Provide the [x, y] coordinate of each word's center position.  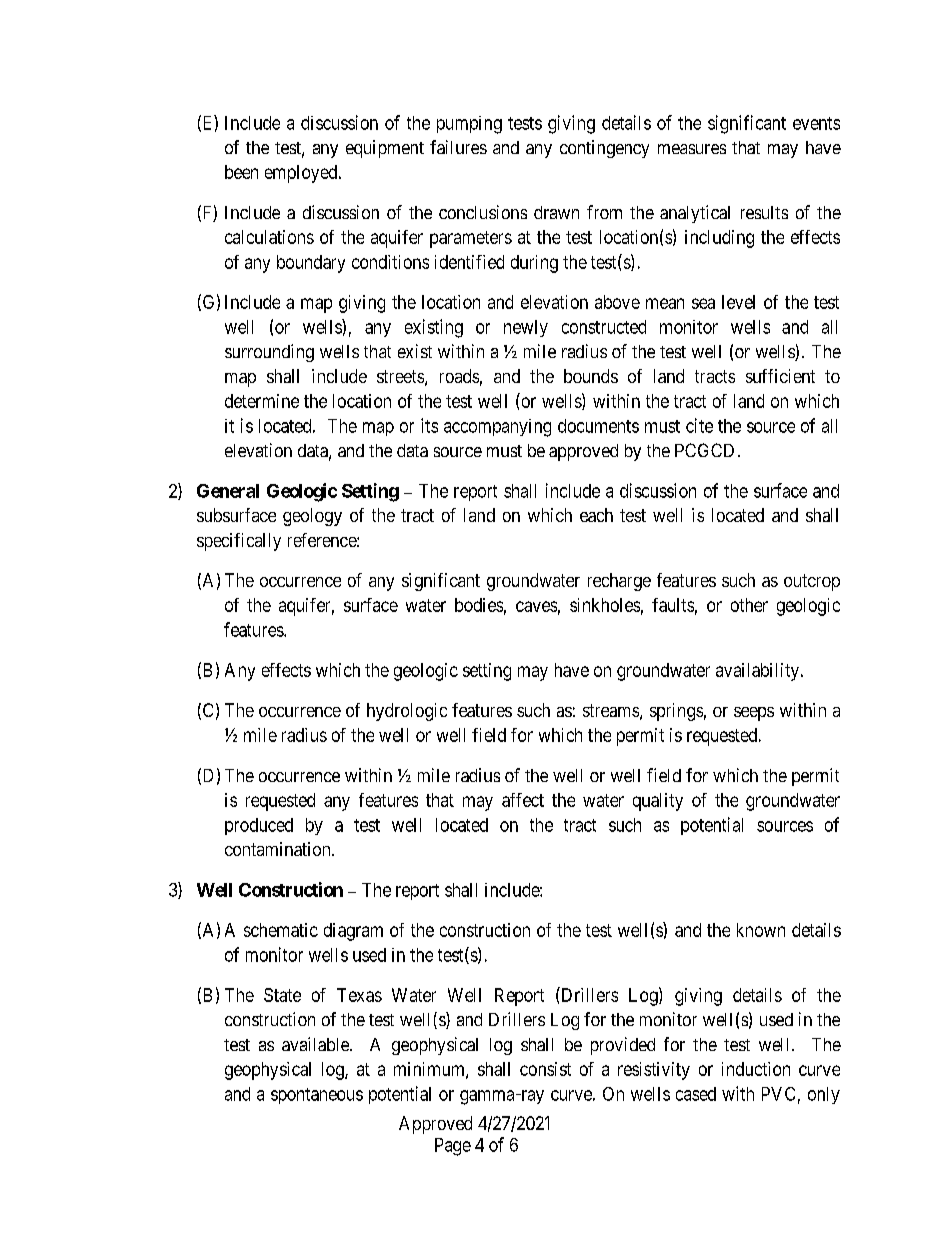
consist [545, 1069]
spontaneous [317, 1096]
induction [756, 1069]
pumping [469, 125]
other [749, 605]
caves [536, 606]
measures [692, 149]
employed [302, 174]
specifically [239, 542]
